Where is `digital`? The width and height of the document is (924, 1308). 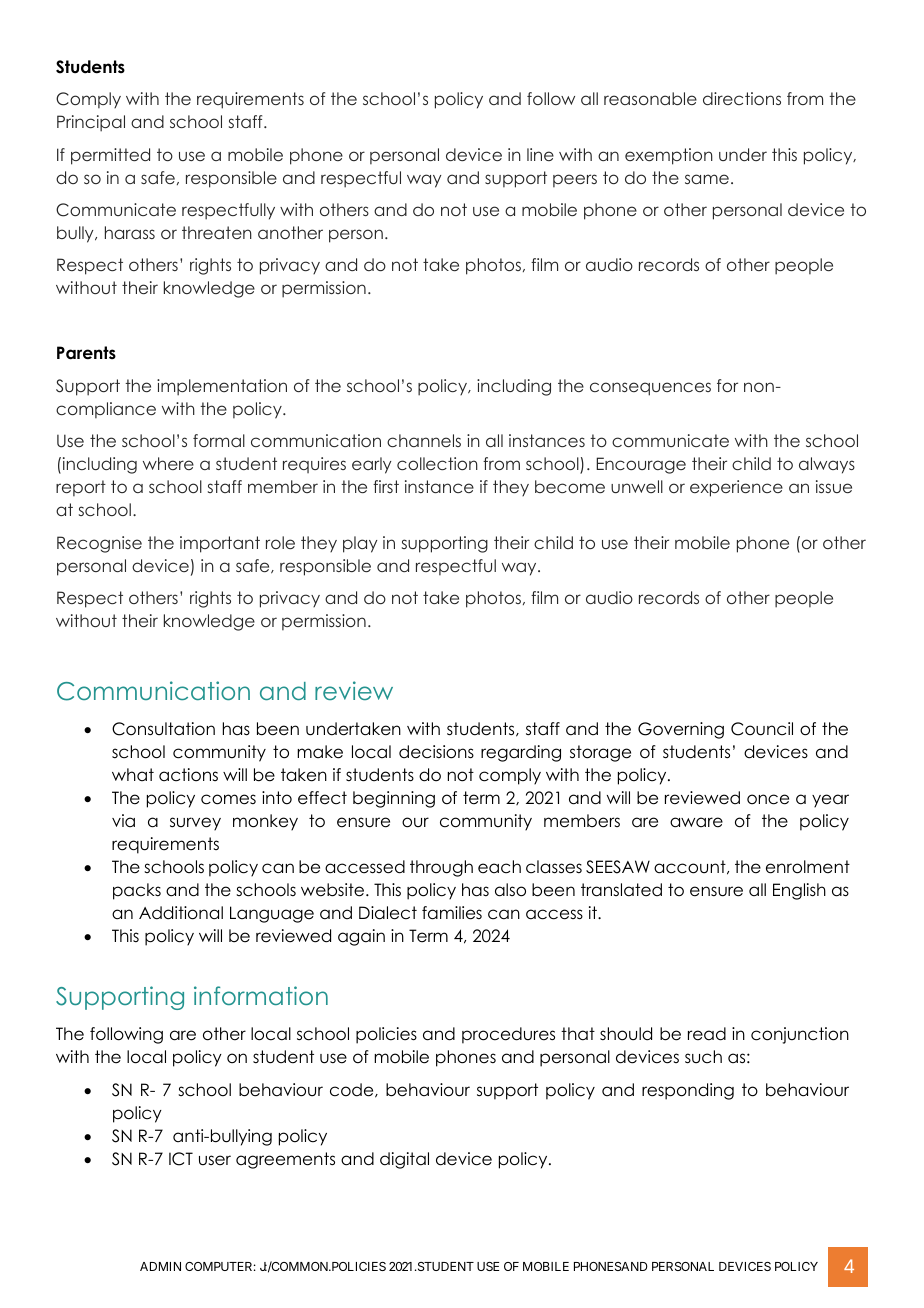 digital is located at coordinates (404, 1160).
